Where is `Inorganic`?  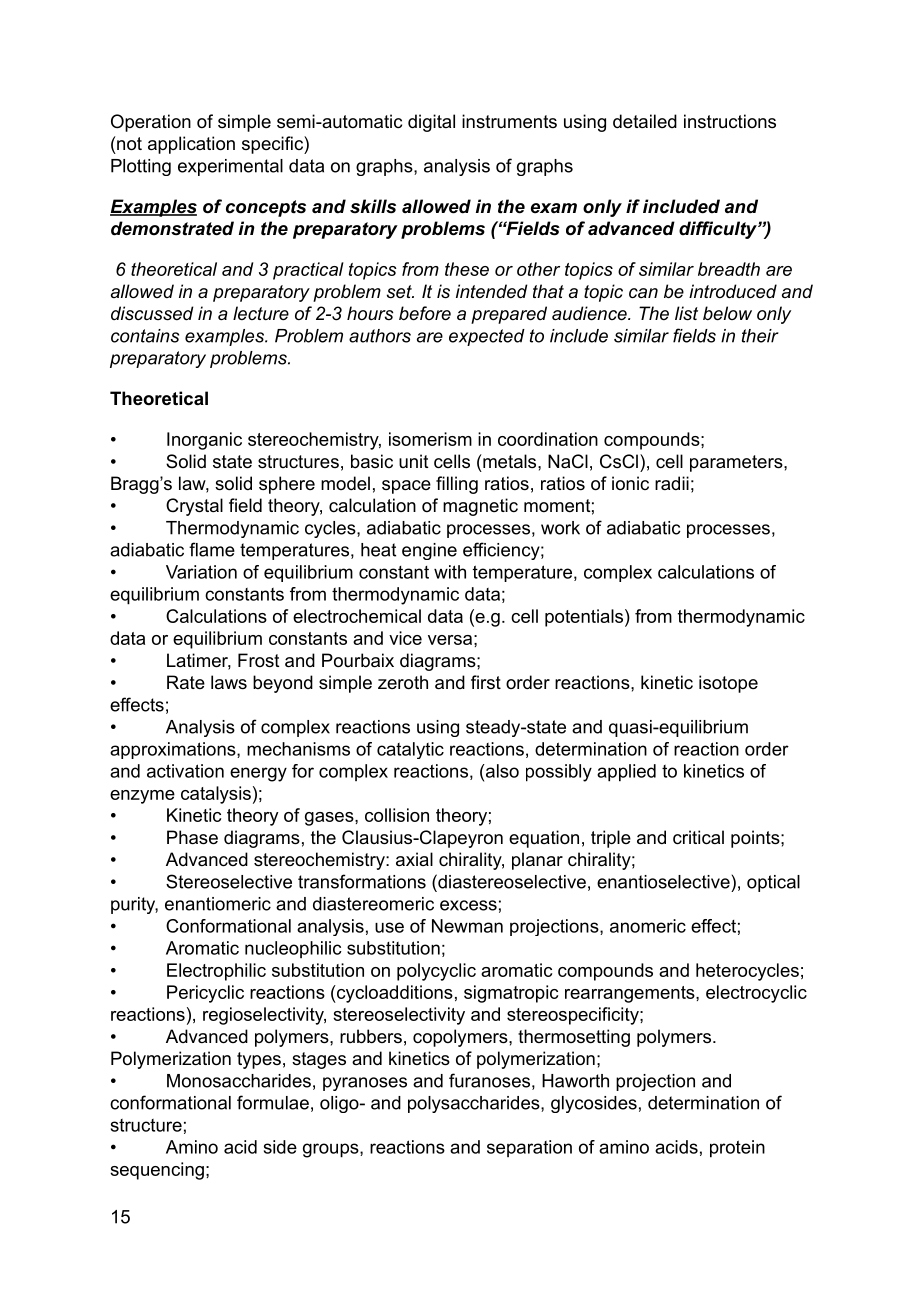 Inorganic is located at coordinates (204, 441).
